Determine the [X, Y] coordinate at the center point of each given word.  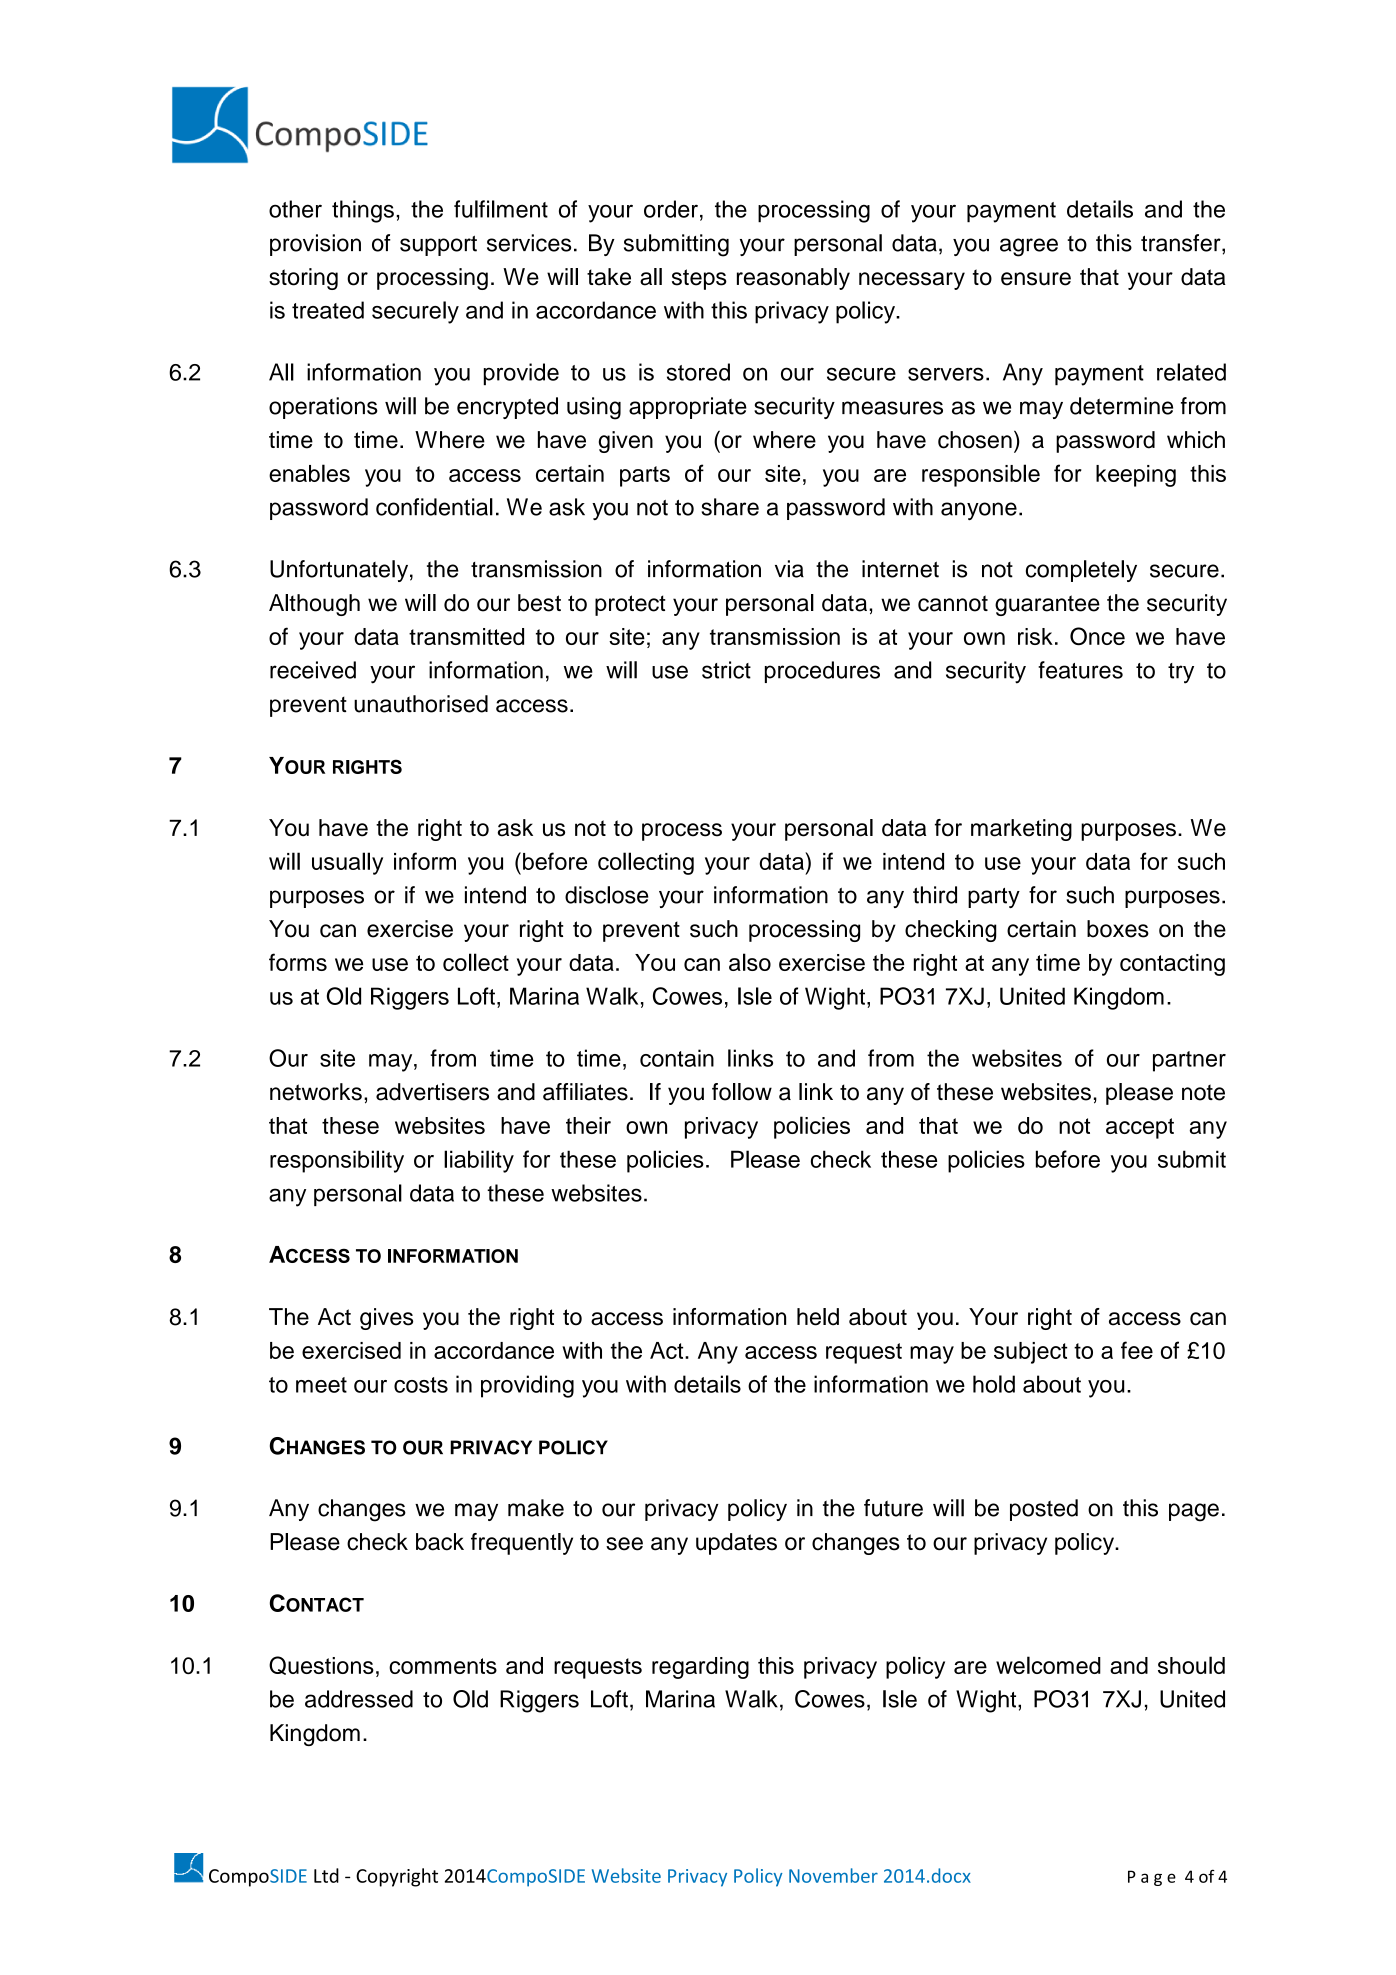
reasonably [793, 279]
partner [1189, 1061]
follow [742, 1092]
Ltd [326, 1875]
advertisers [432, 1092]
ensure [1036, 279]
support [438, 245]
